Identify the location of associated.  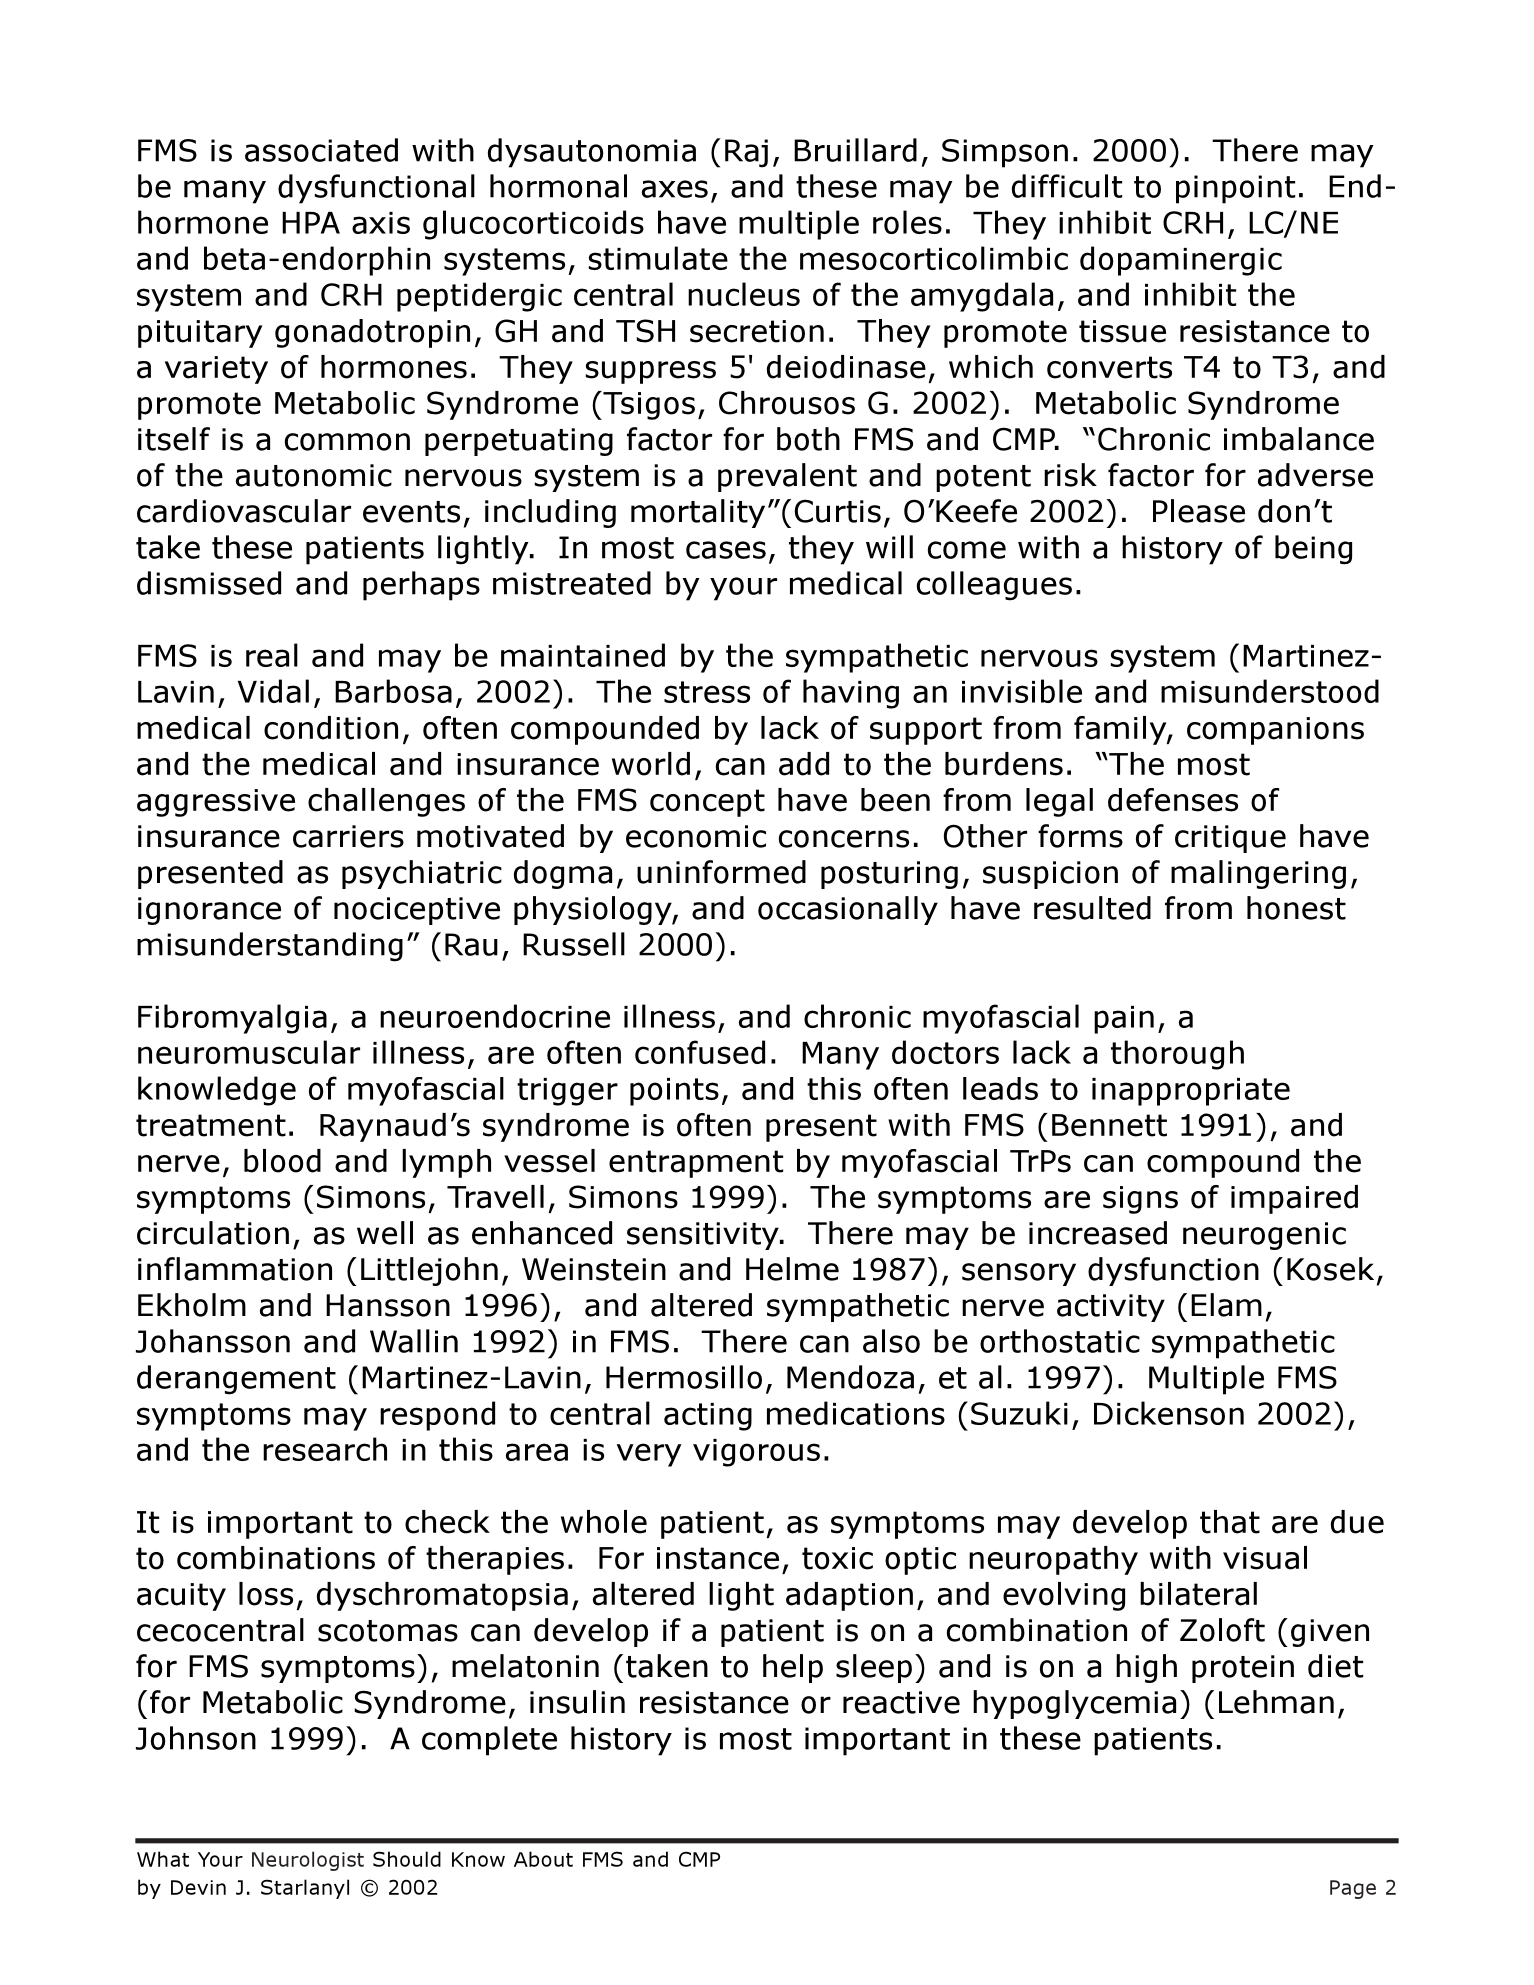
(321, 150).
